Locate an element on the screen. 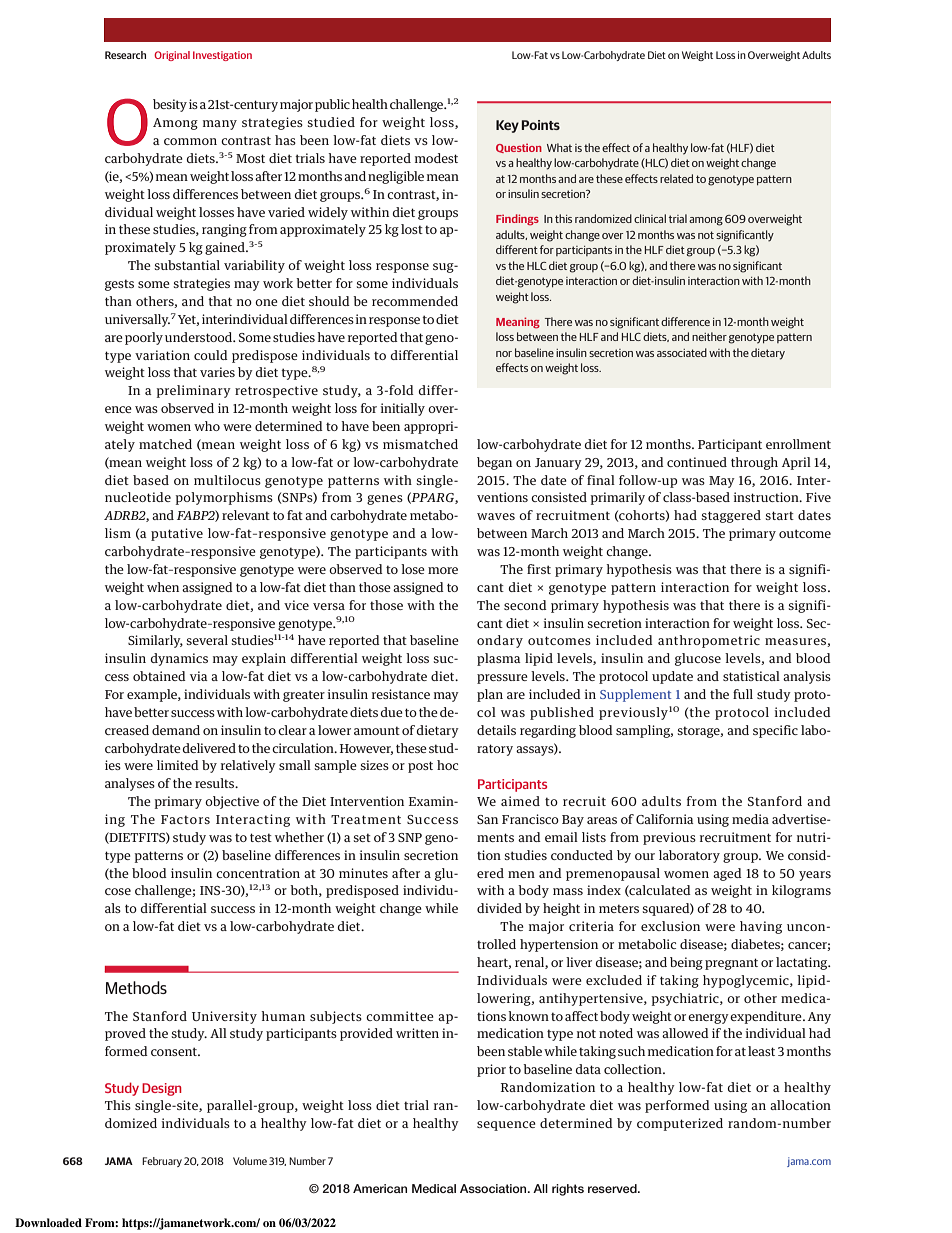 The image size is (952, 1233). Research is located at coordinates (125, 55).
